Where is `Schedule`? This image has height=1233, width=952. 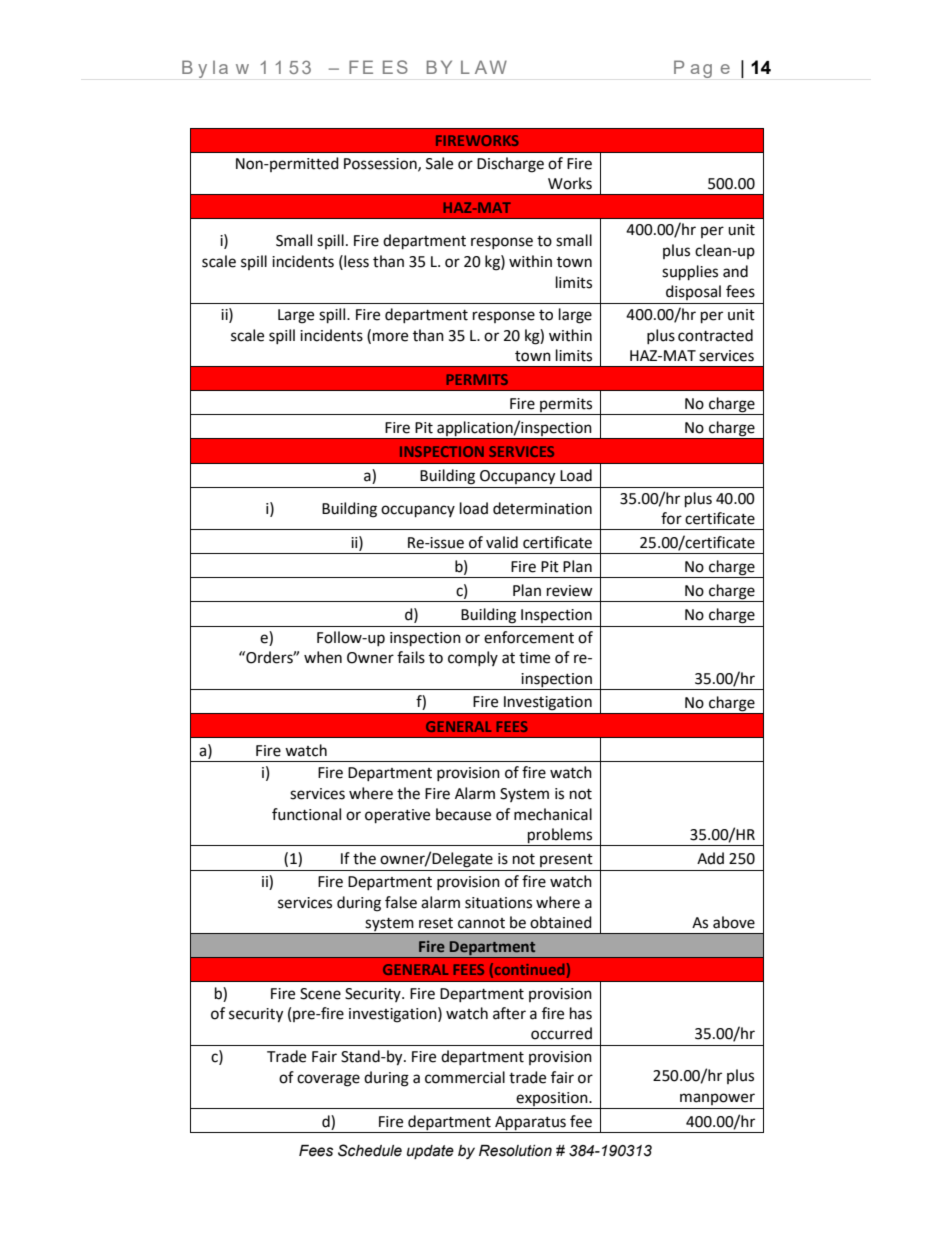 Schedule is located at coordinates (370, 1150).
